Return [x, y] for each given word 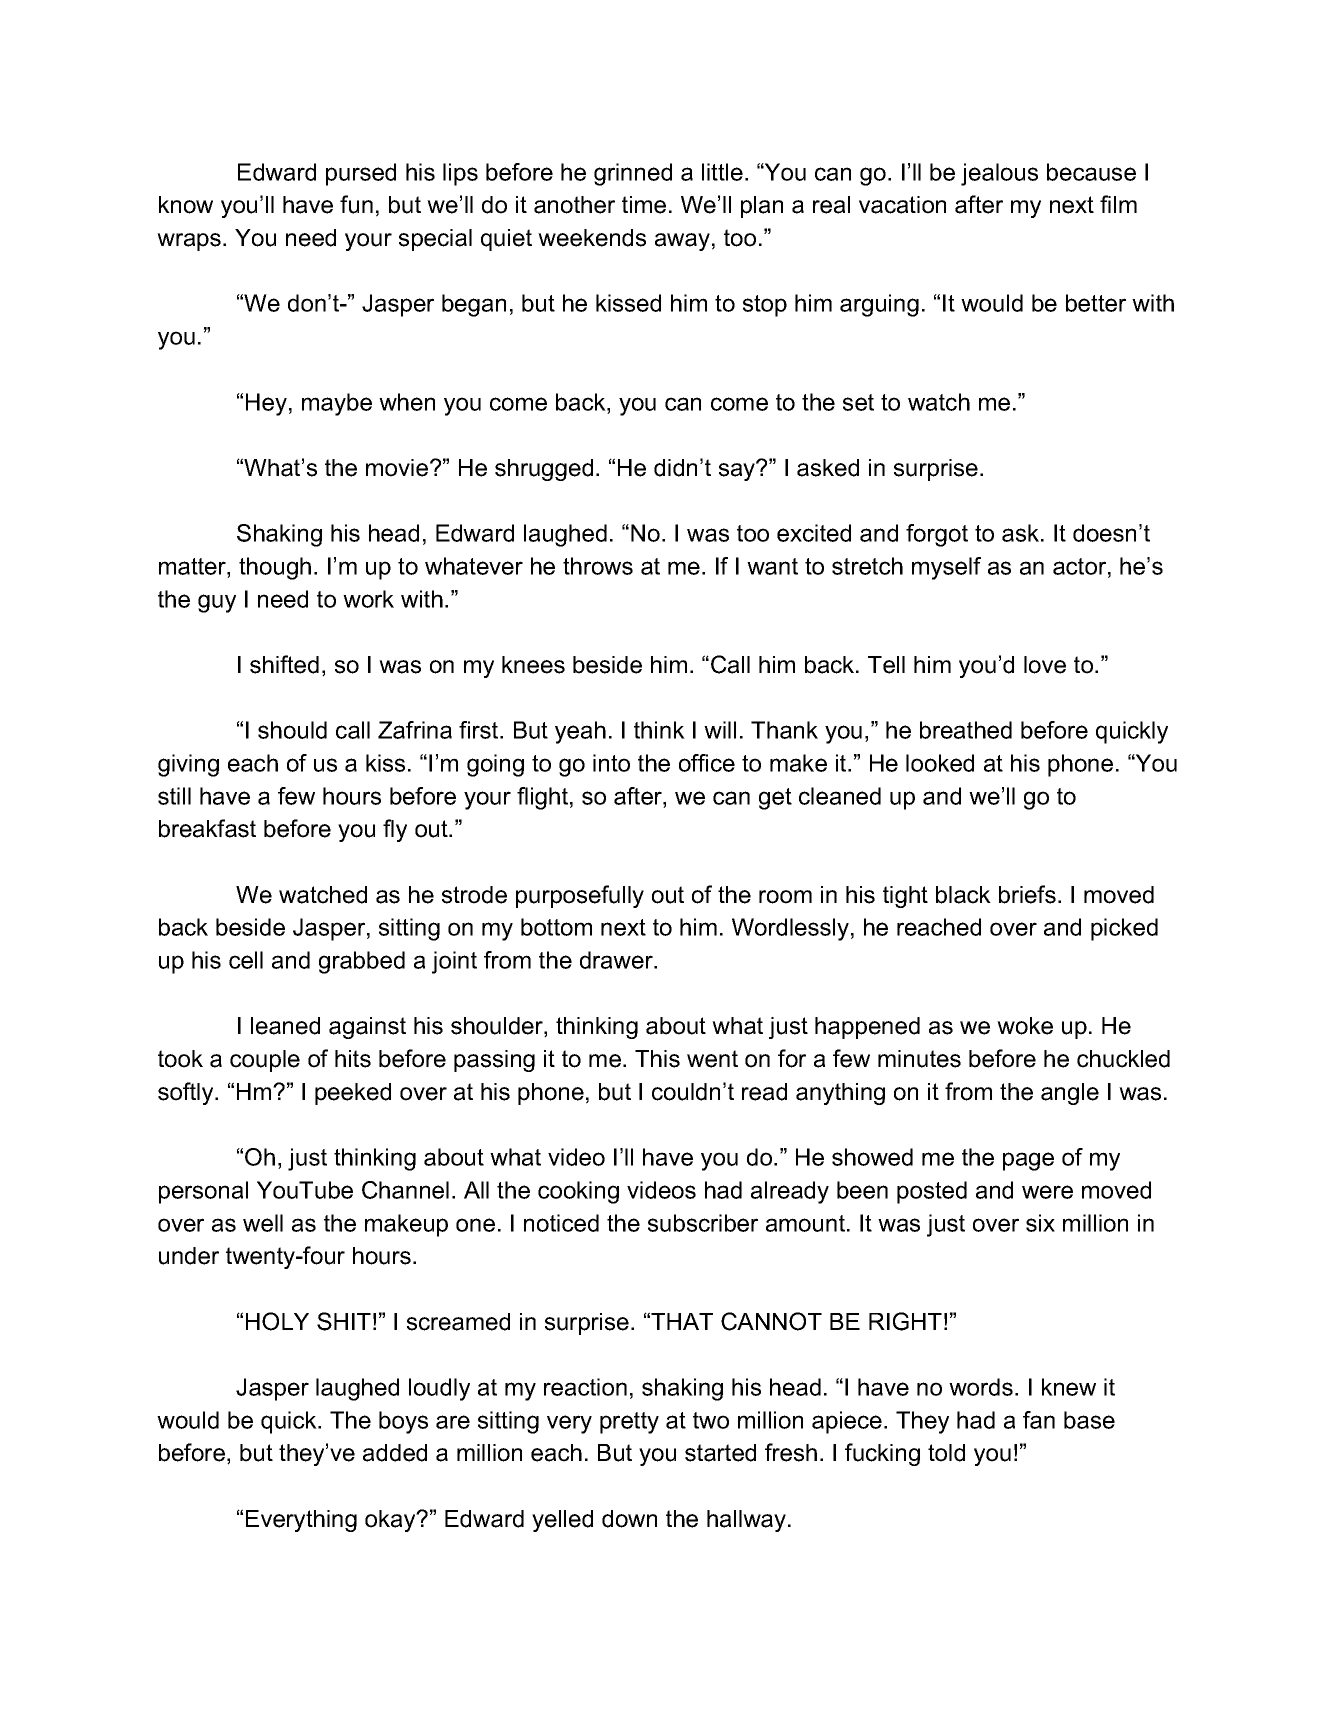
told [946, 1453]
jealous [999, 174]
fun [356, 204]
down [629, 1519]
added [395, 1453]
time [644, 205]
